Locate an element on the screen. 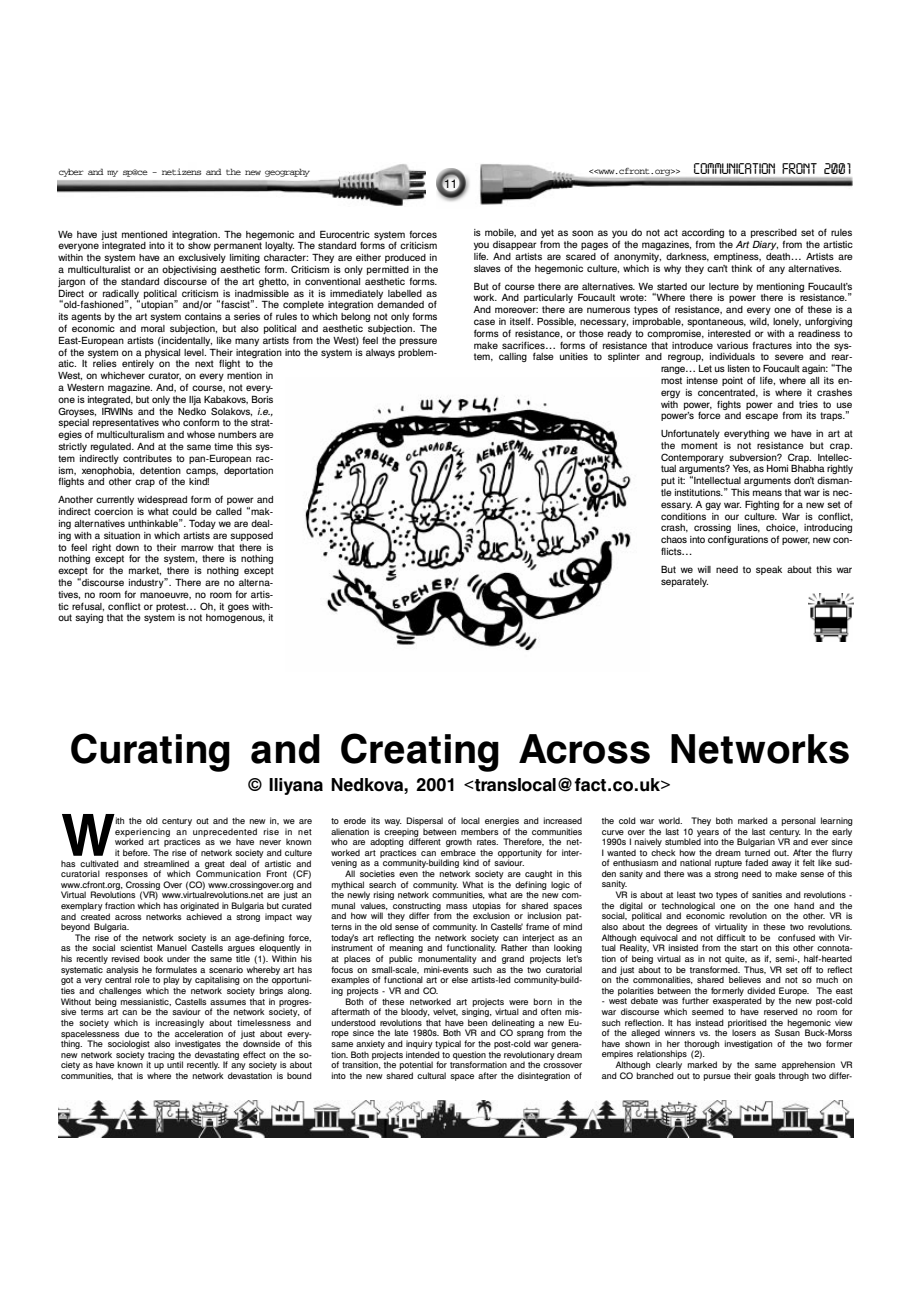 The image size is (924, 1308). typical is located at coordinates (448, 1044).
